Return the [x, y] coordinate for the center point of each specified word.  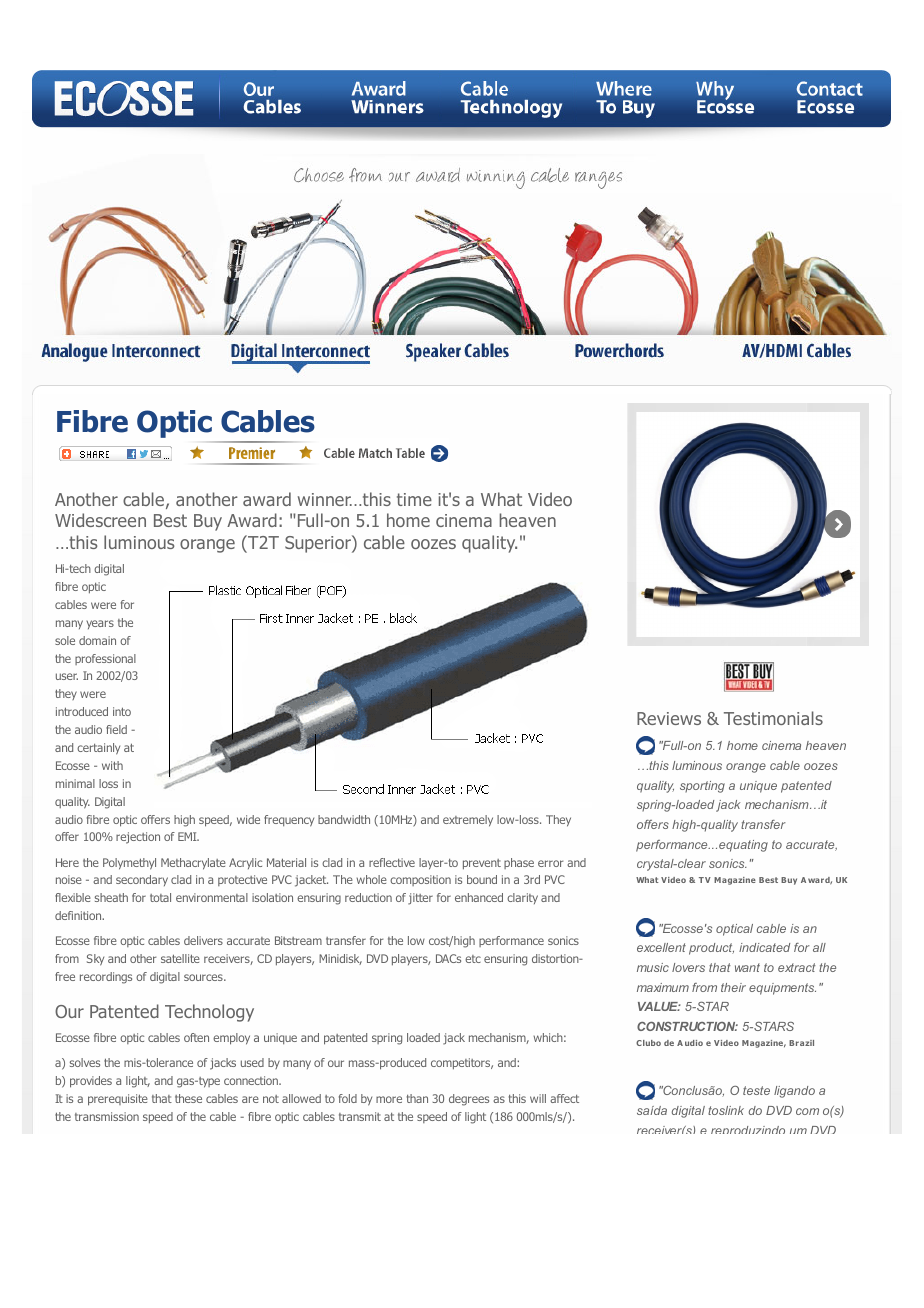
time [414, 499]
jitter [420, 899]
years [100, 624]
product [711, 949]
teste [756, 1090]
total [160, 897]
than [417, 1098]
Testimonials [773, 718]
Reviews [669, 718]
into [122, 711]
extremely [468, 821]
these [188, 1098]
